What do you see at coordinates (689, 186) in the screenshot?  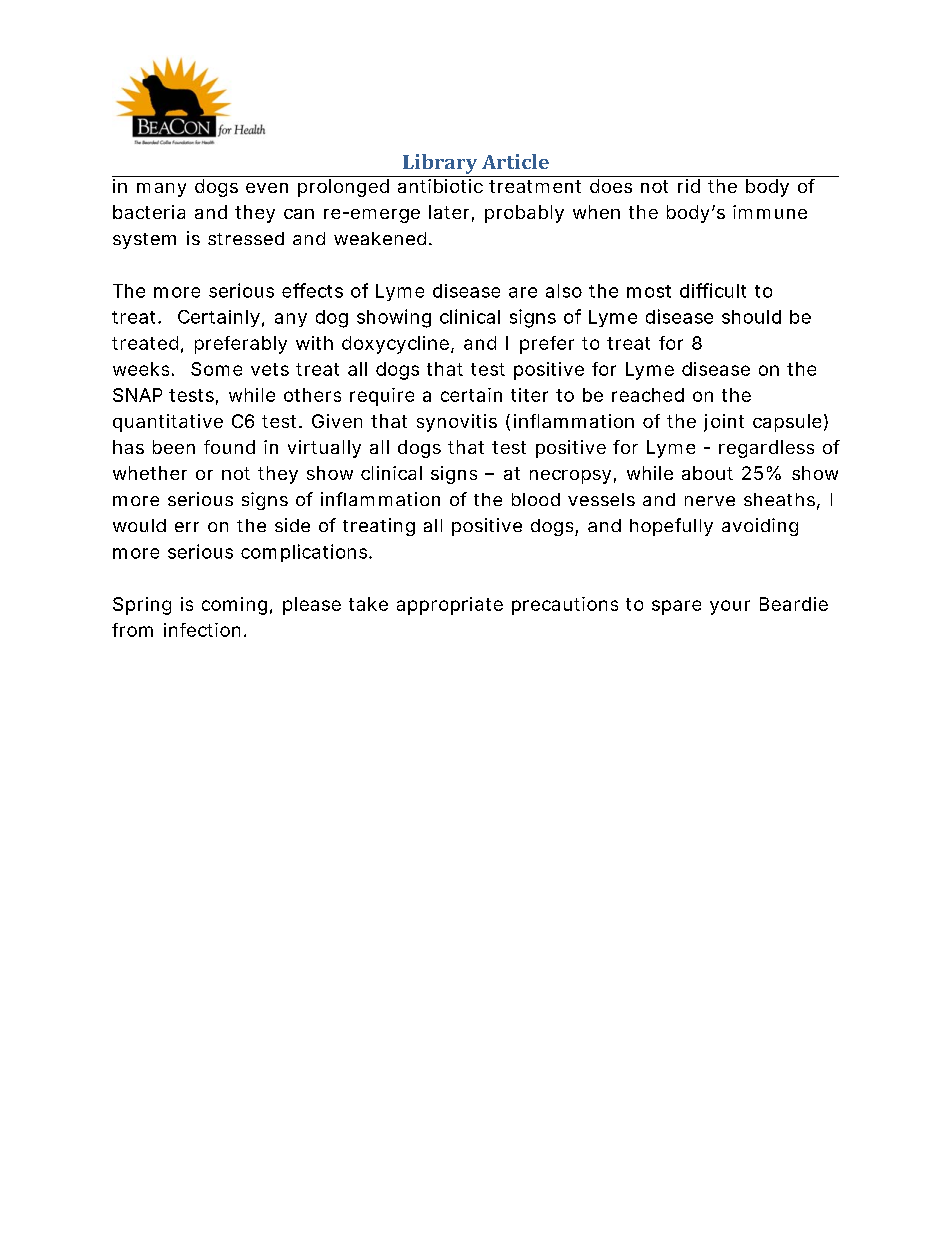 I see `rid` at bounding box center [689, 186].
